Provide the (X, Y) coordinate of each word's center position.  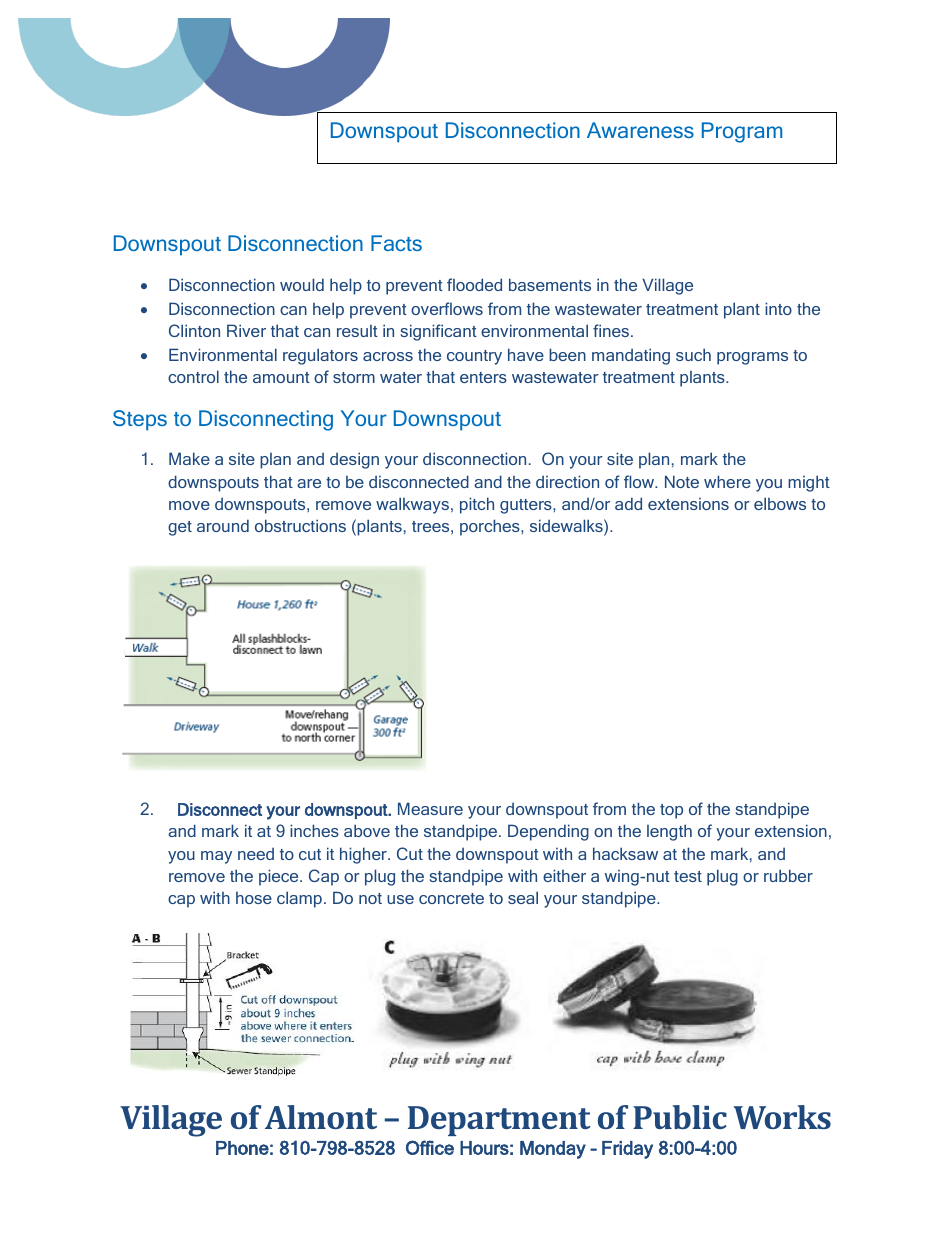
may (216, 857)
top (671, 811)
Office (430, 1147)
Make (189, 458)
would (302, 284)
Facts (396, 243)
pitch (477, 505)
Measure (430, 808)
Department (499, 1121)
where (727, 481)
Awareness (640, 130)
